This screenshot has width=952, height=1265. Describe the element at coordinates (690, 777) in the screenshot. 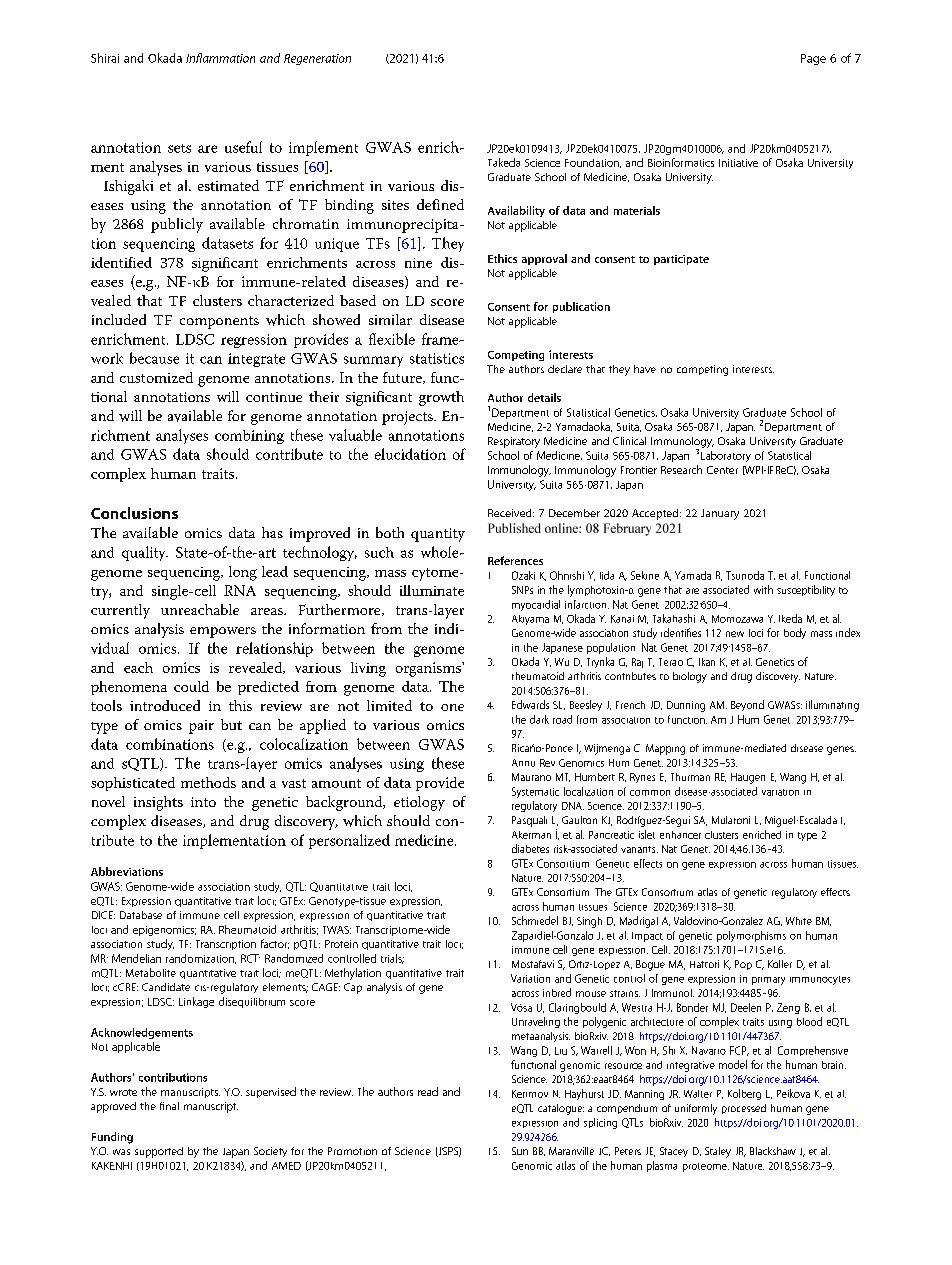

I see `Thurman` at that location.
